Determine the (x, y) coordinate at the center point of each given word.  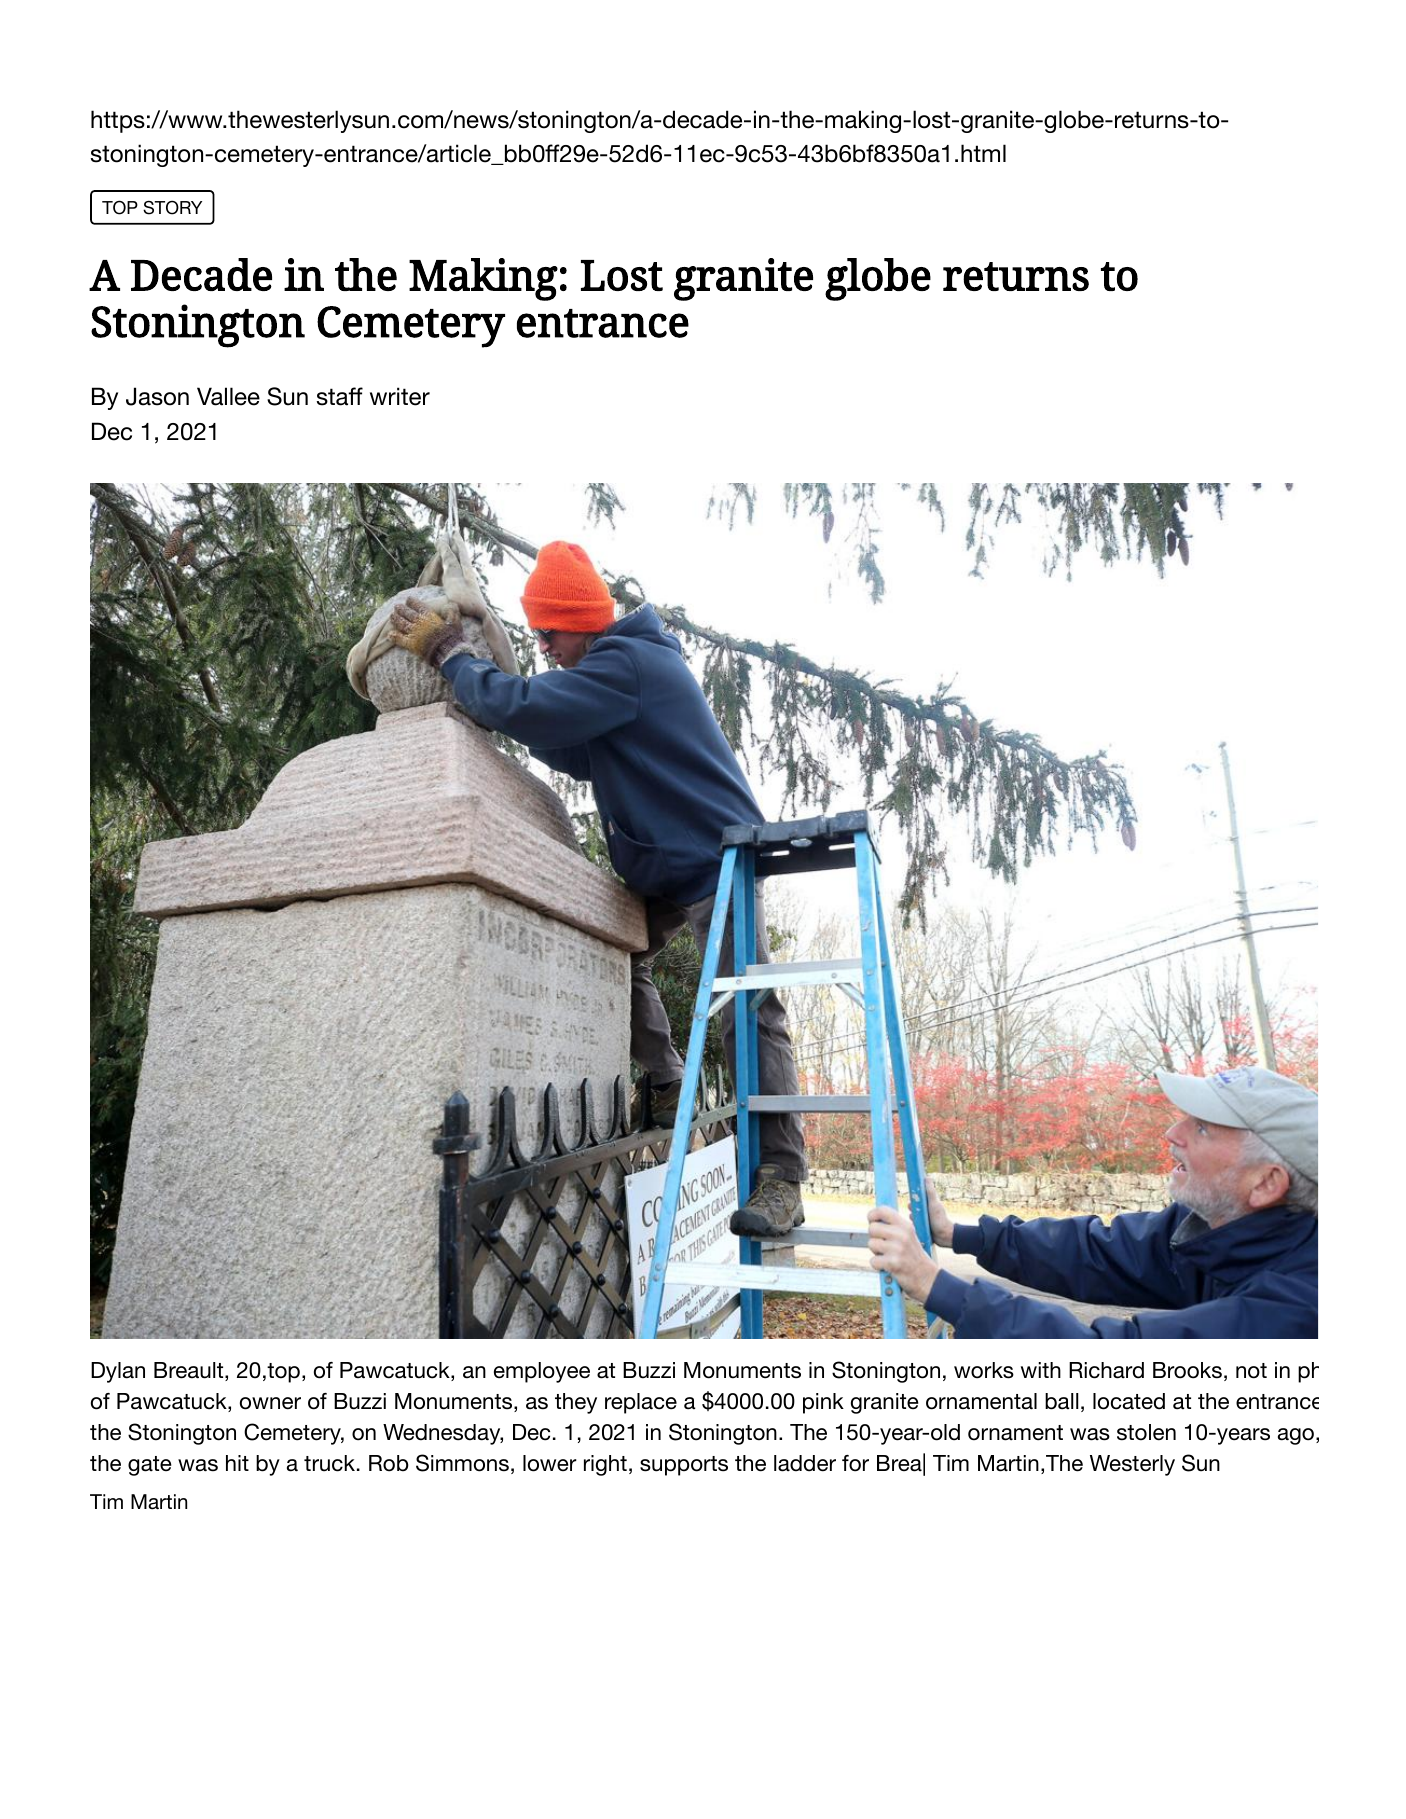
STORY (172, 207)
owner (270, 1403)
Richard (1106, 1370)
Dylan (118, 1372)
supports (684, 1466)
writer (400, 396)
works (984, 1370)
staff (340, 396)
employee (542, 1372)
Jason (157, 396)
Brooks (1187, 1370)
